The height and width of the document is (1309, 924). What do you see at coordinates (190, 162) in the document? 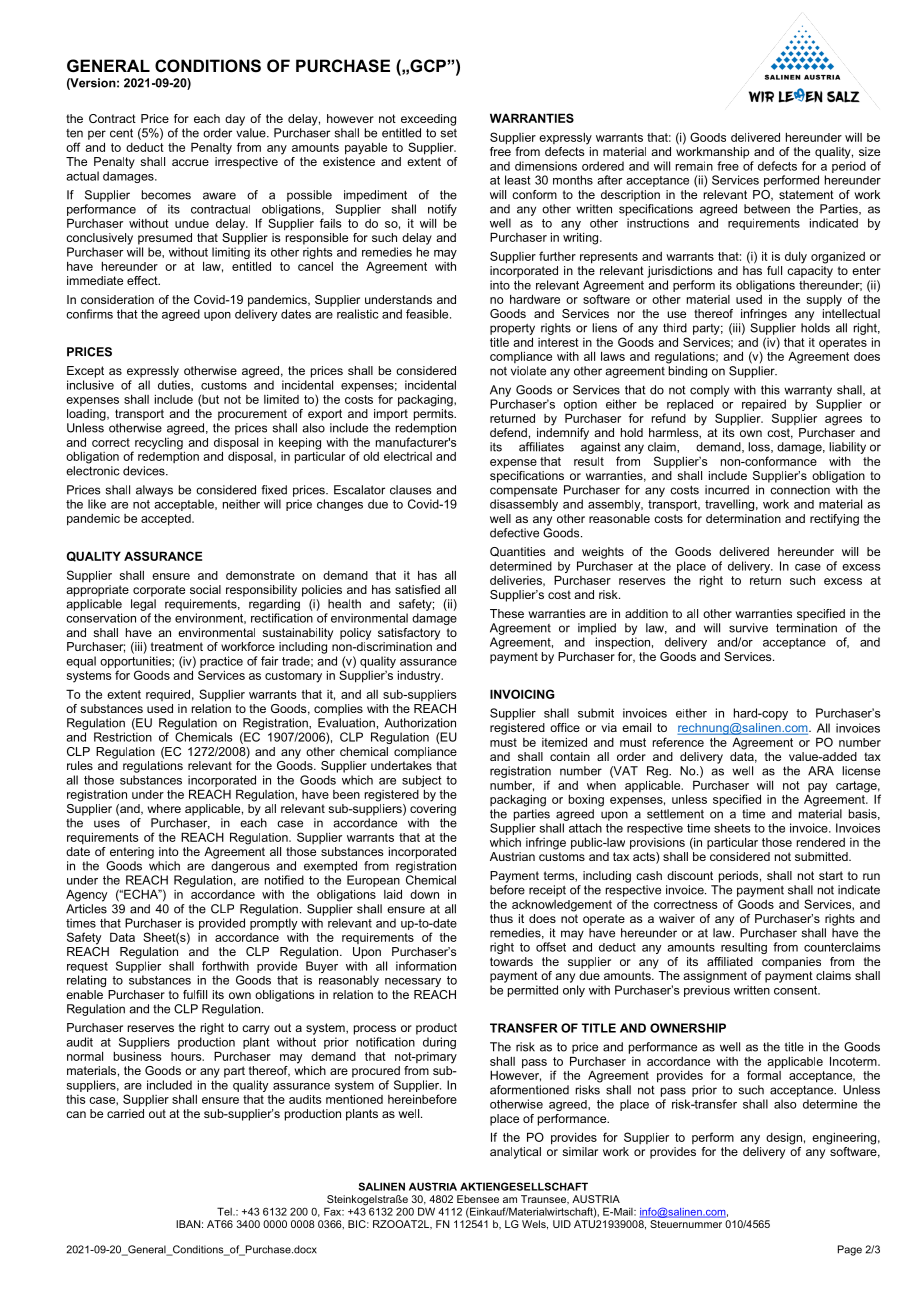
I see `accrue` at bounding box center [190, 162].
